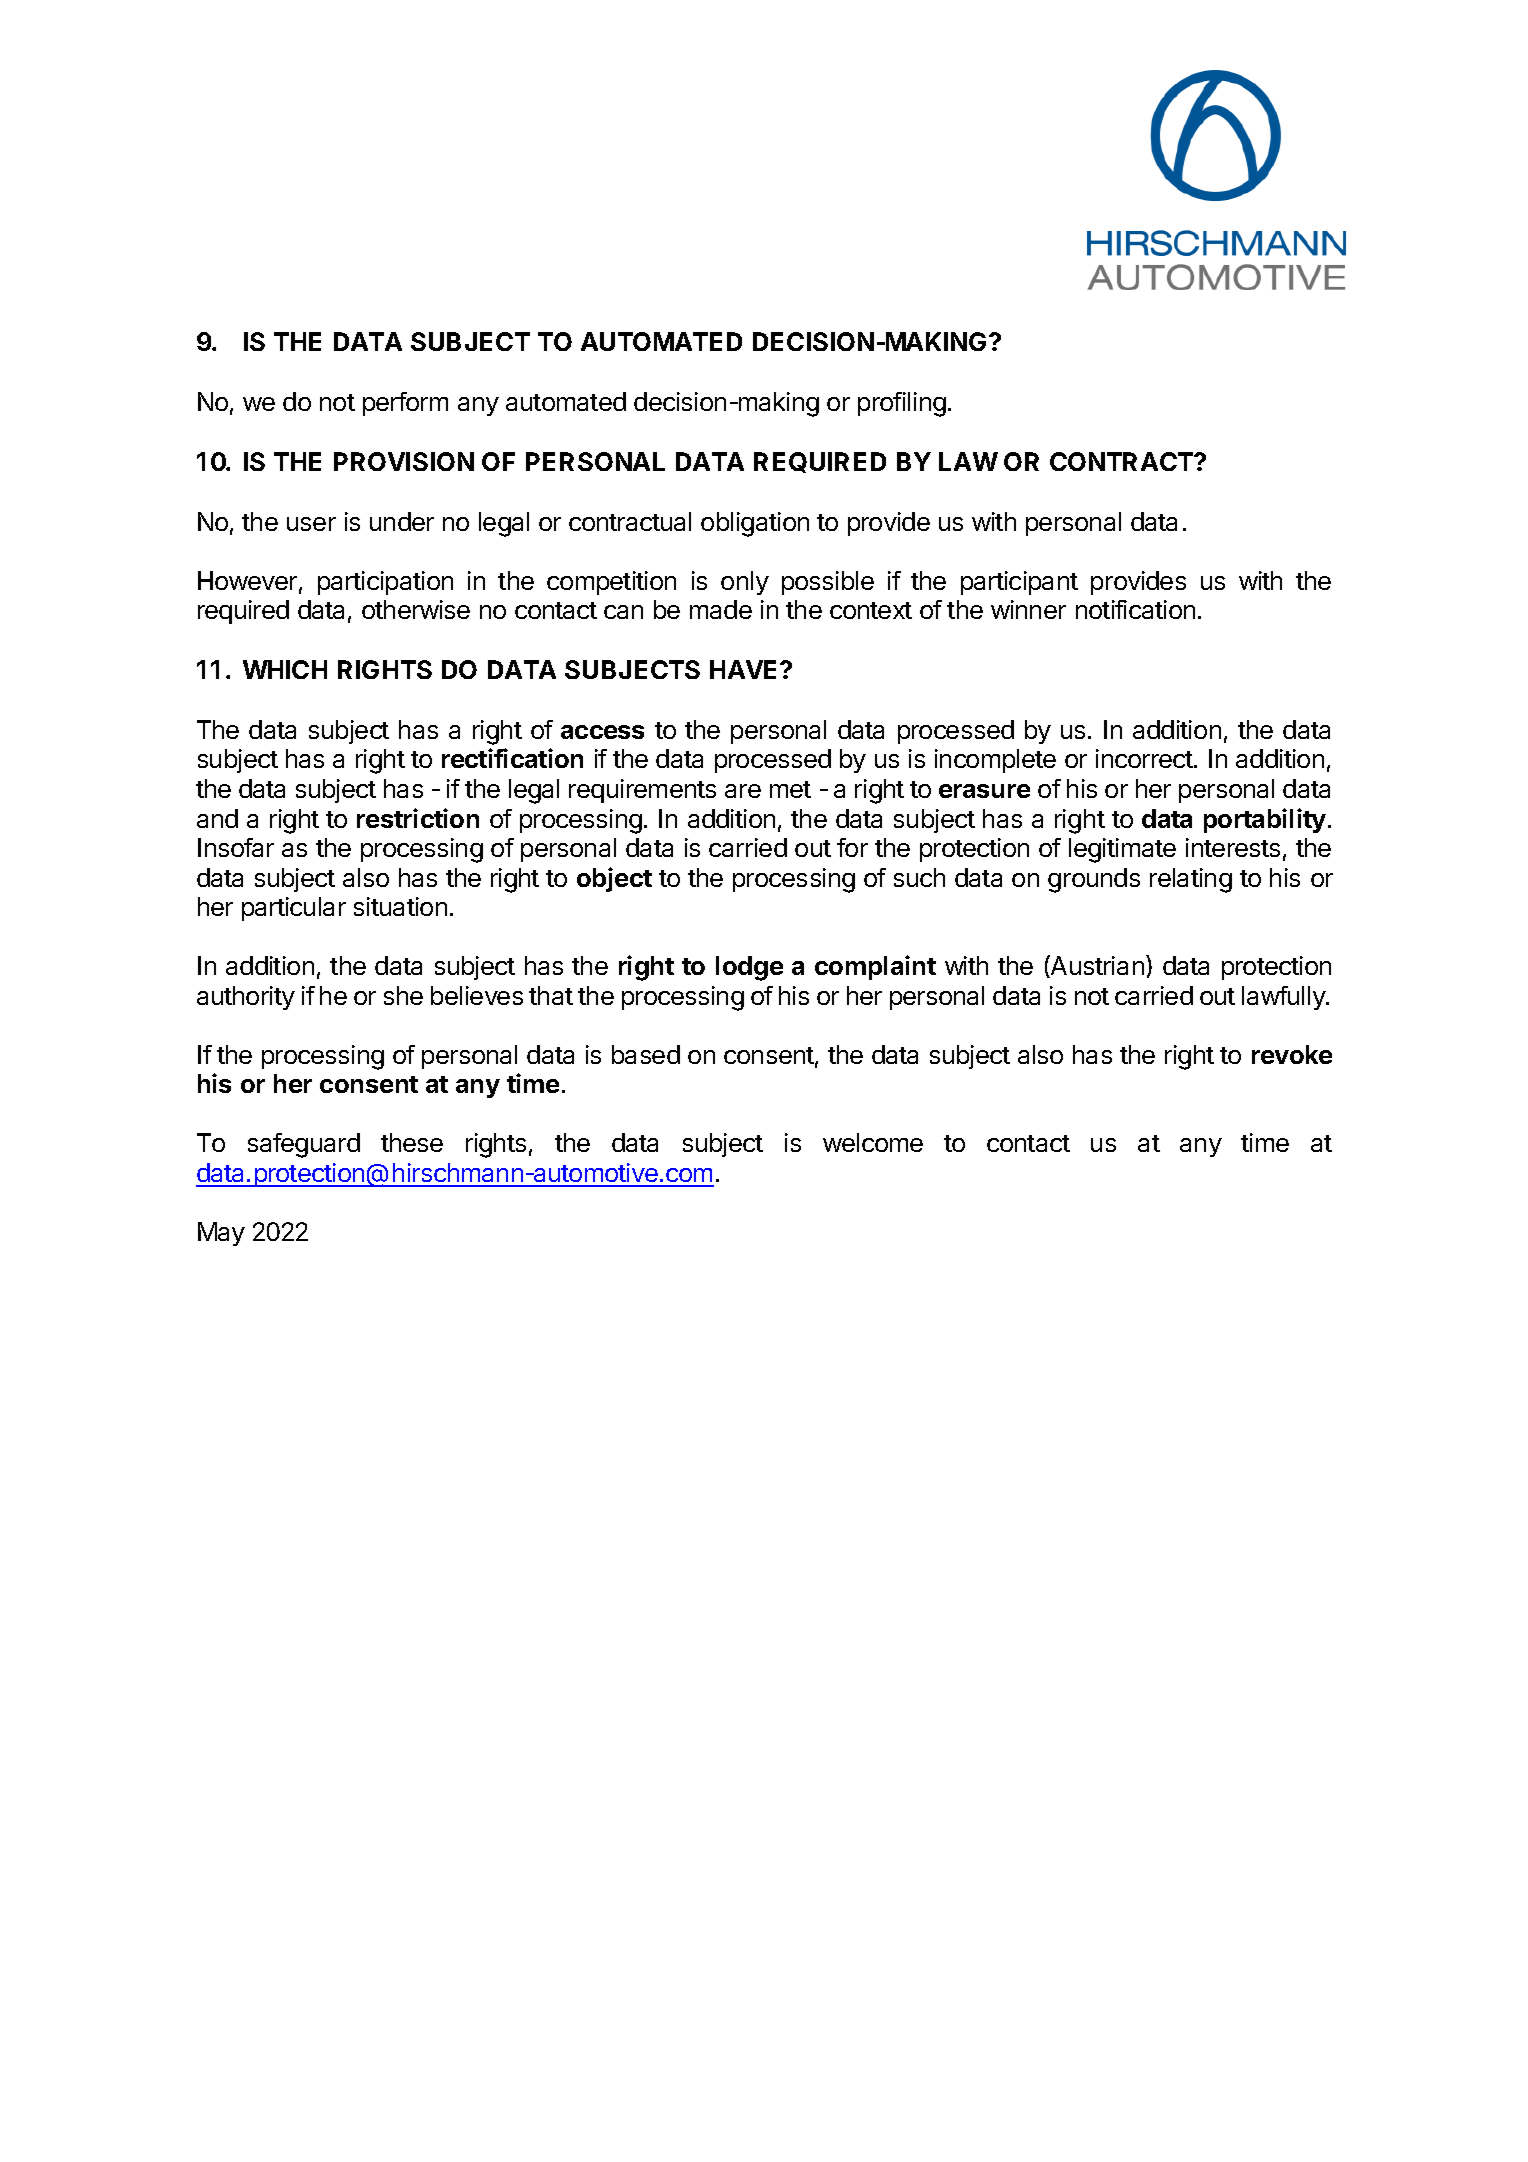 Image resolution: width=1528 pixels, height=2162 pixels. What do you see at coordinates (221, 1234) in the image?
I see `May` at bounding box center [221, 1234].
